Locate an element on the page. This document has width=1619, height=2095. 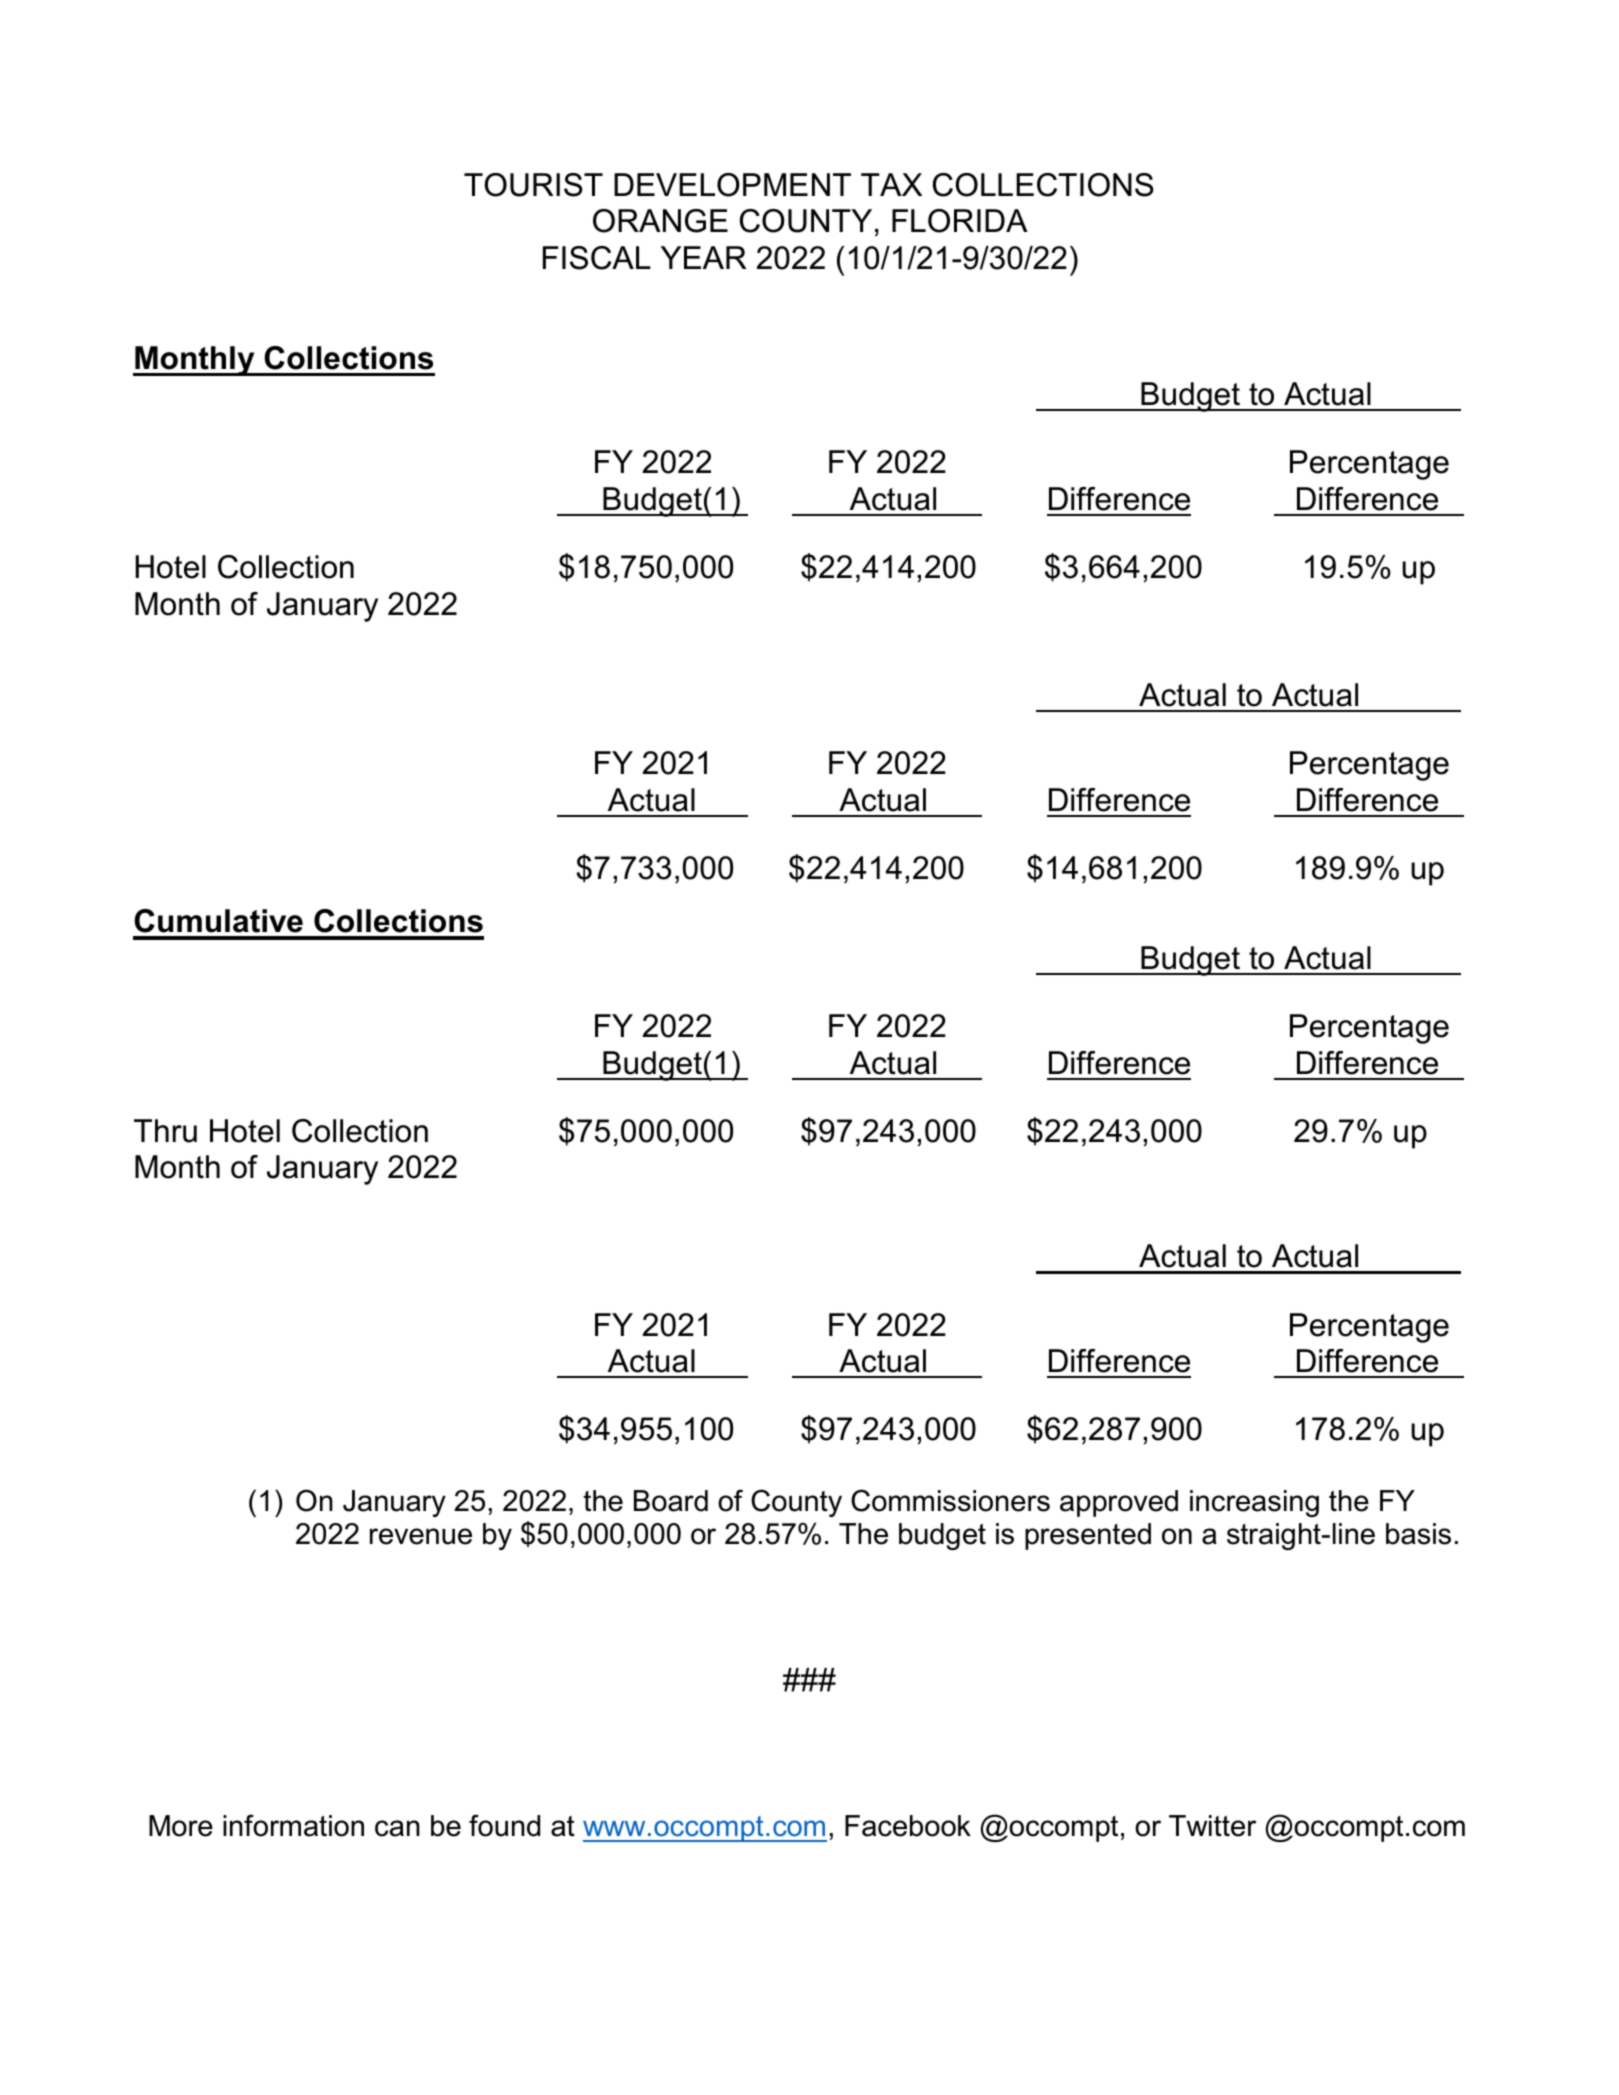
YEAR is located at coordinates (704, 257).
